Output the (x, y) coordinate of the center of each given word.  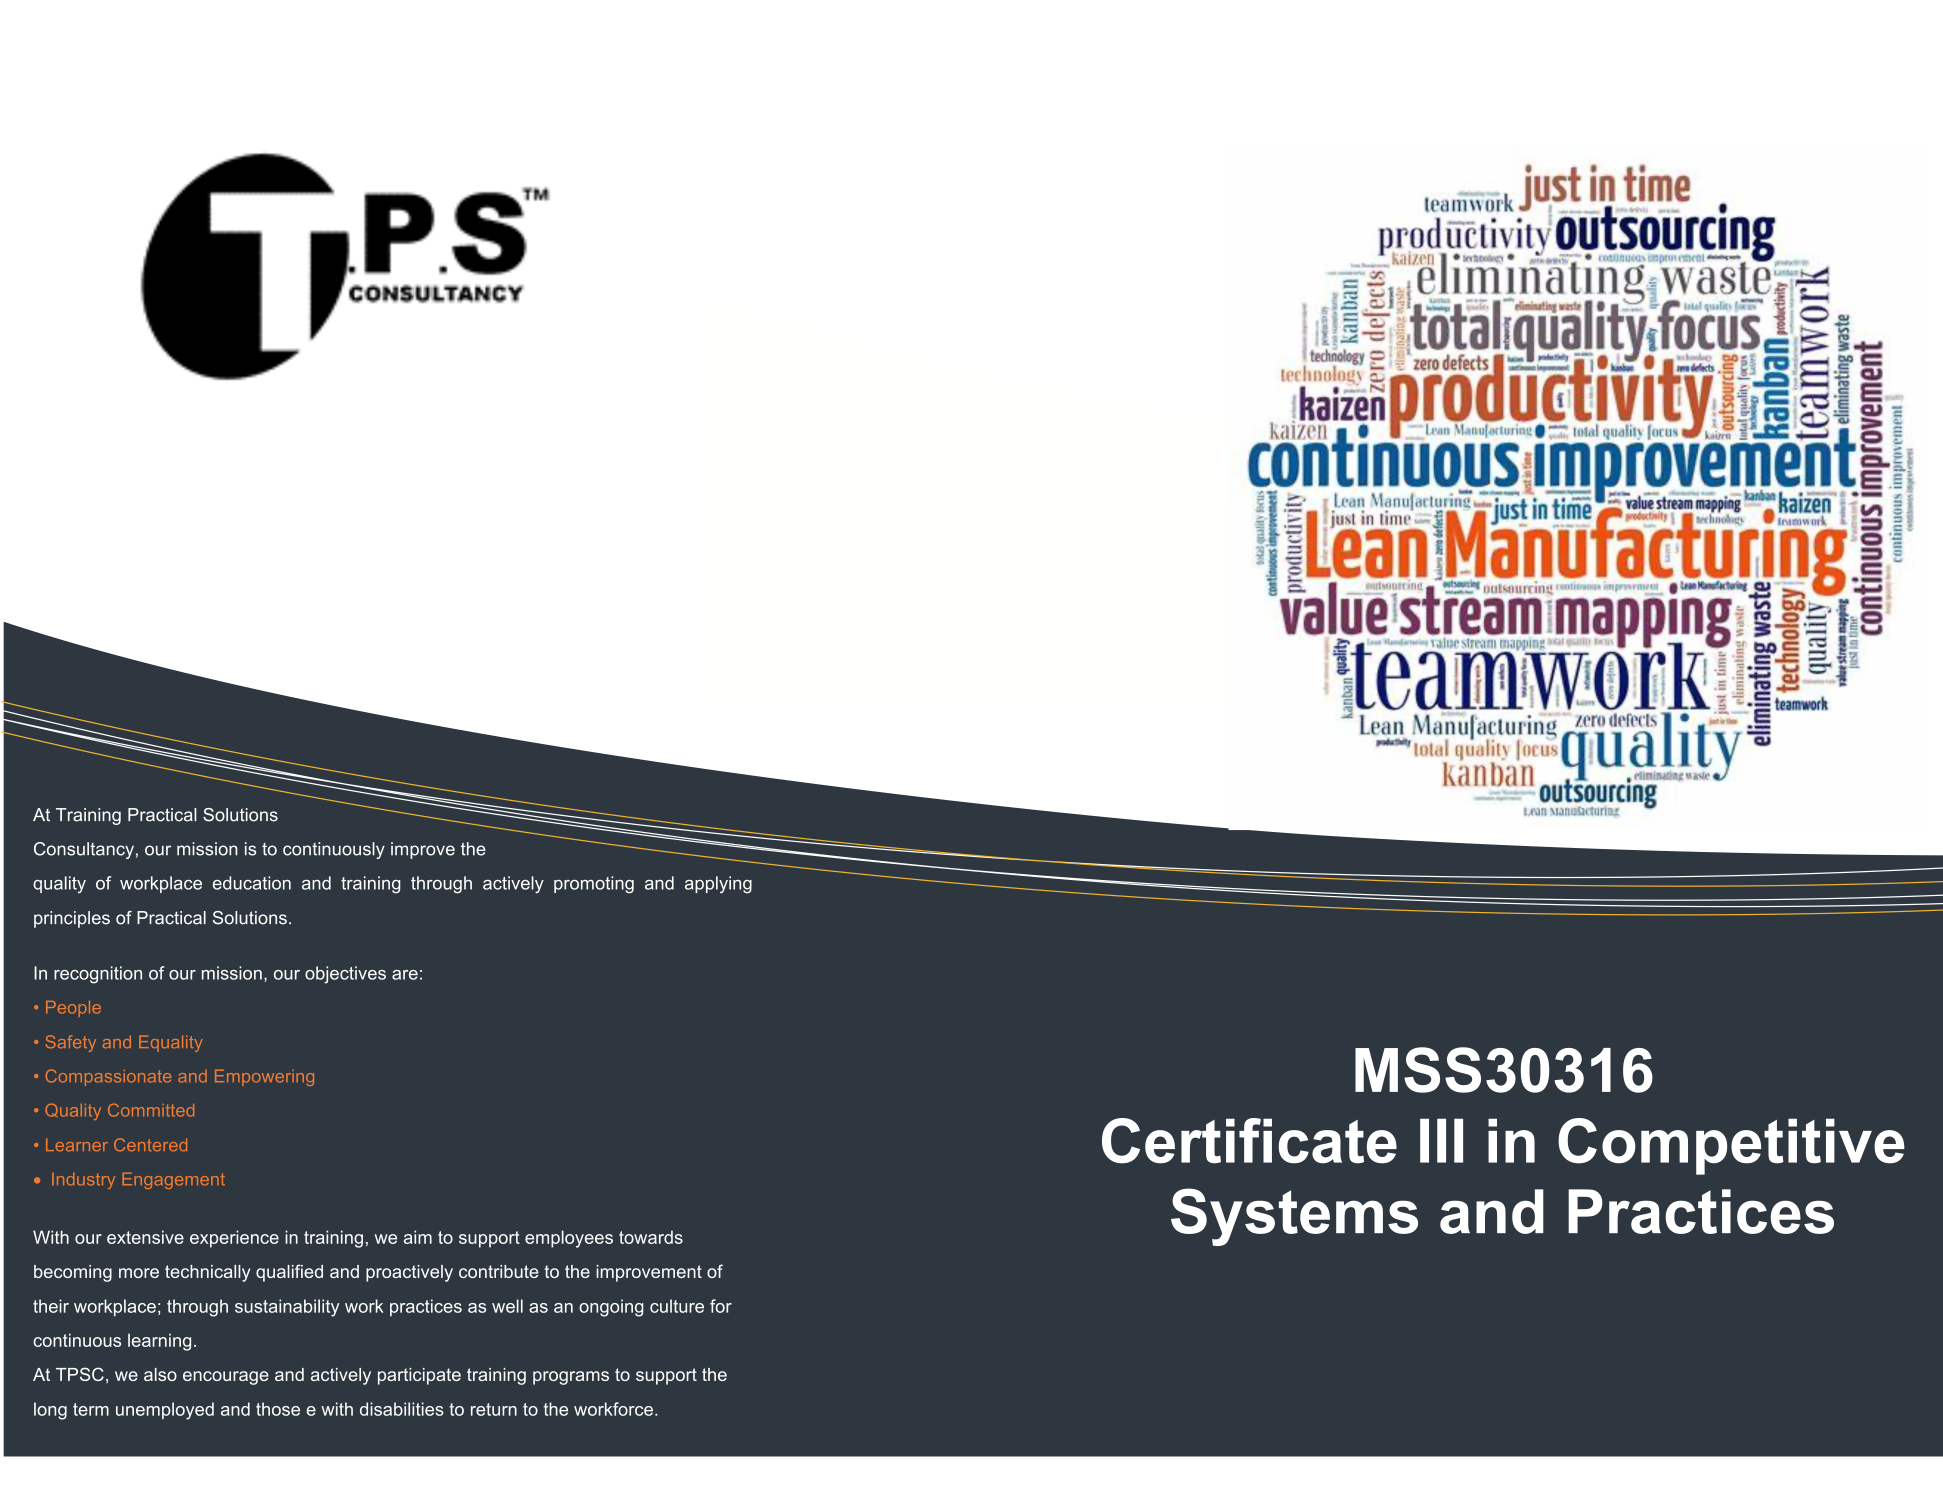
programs (571, 1378)
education (252, 883)
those (278, 1409)
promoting (594, 885)
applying (718, 885)
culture (677, 1306)
